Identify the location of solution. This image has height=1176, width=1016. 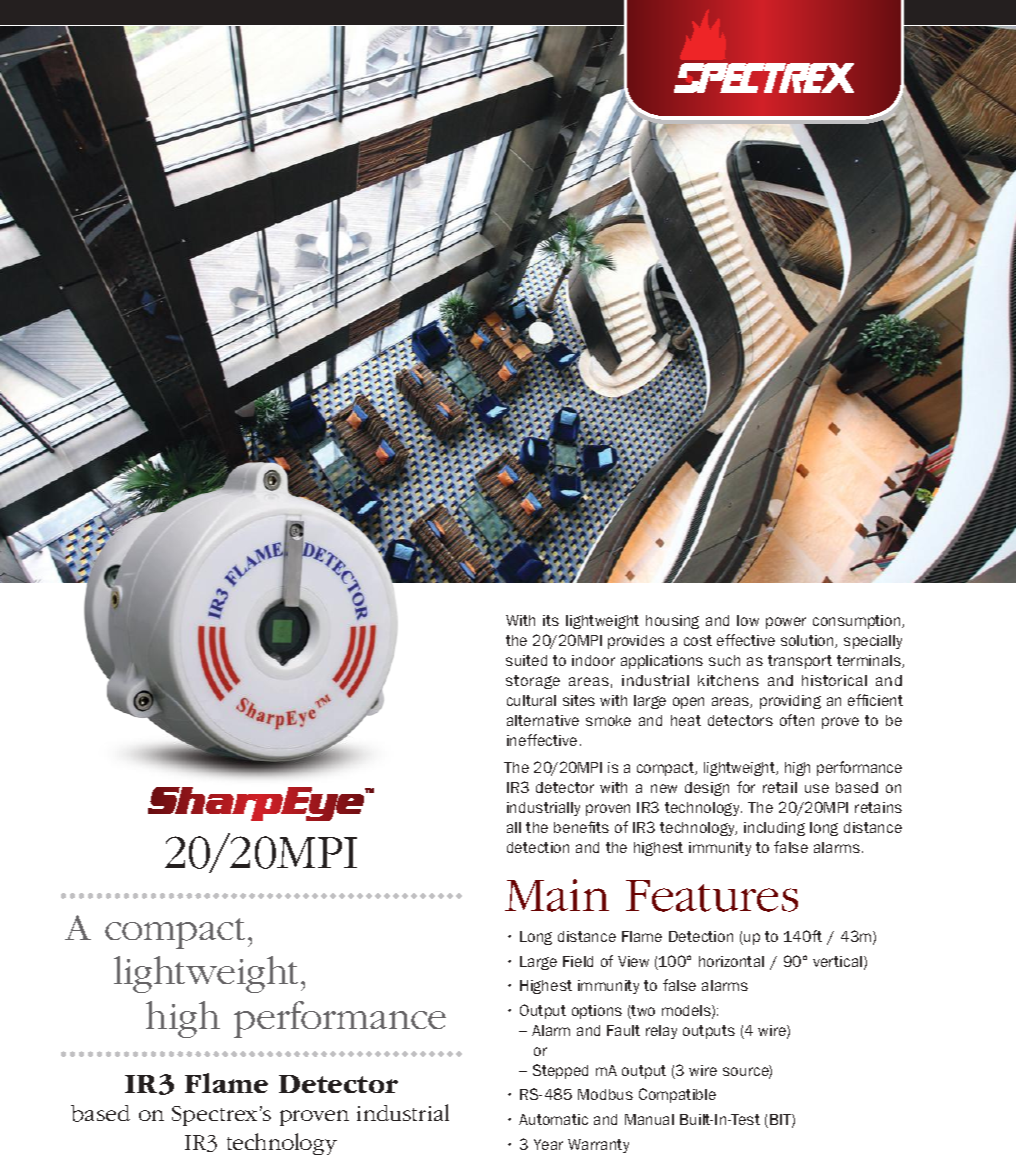
(808, 641).
